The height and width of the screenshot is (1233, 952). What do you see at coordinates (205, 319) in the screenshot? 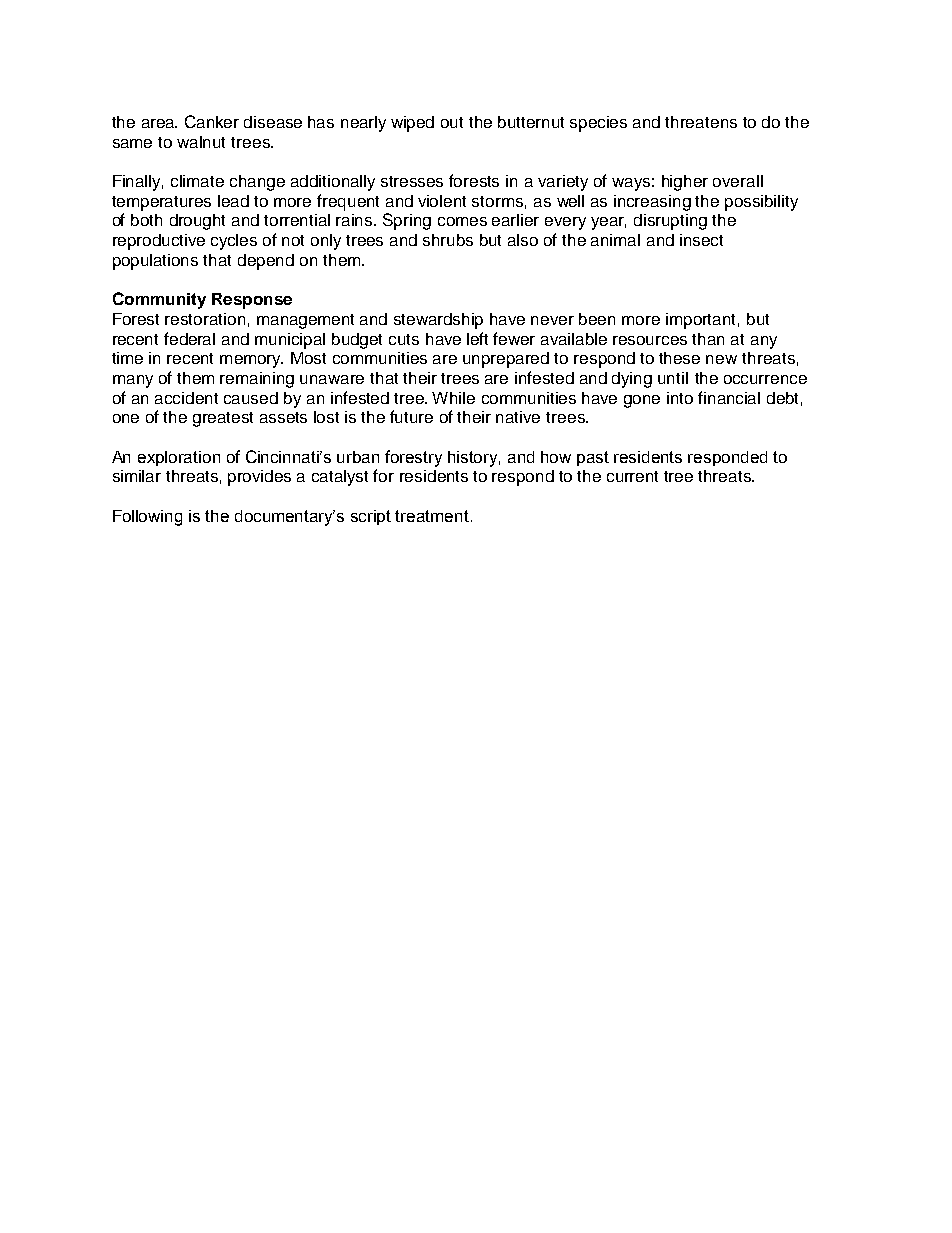
I see `restoration` at bounding box center [205, 319].
